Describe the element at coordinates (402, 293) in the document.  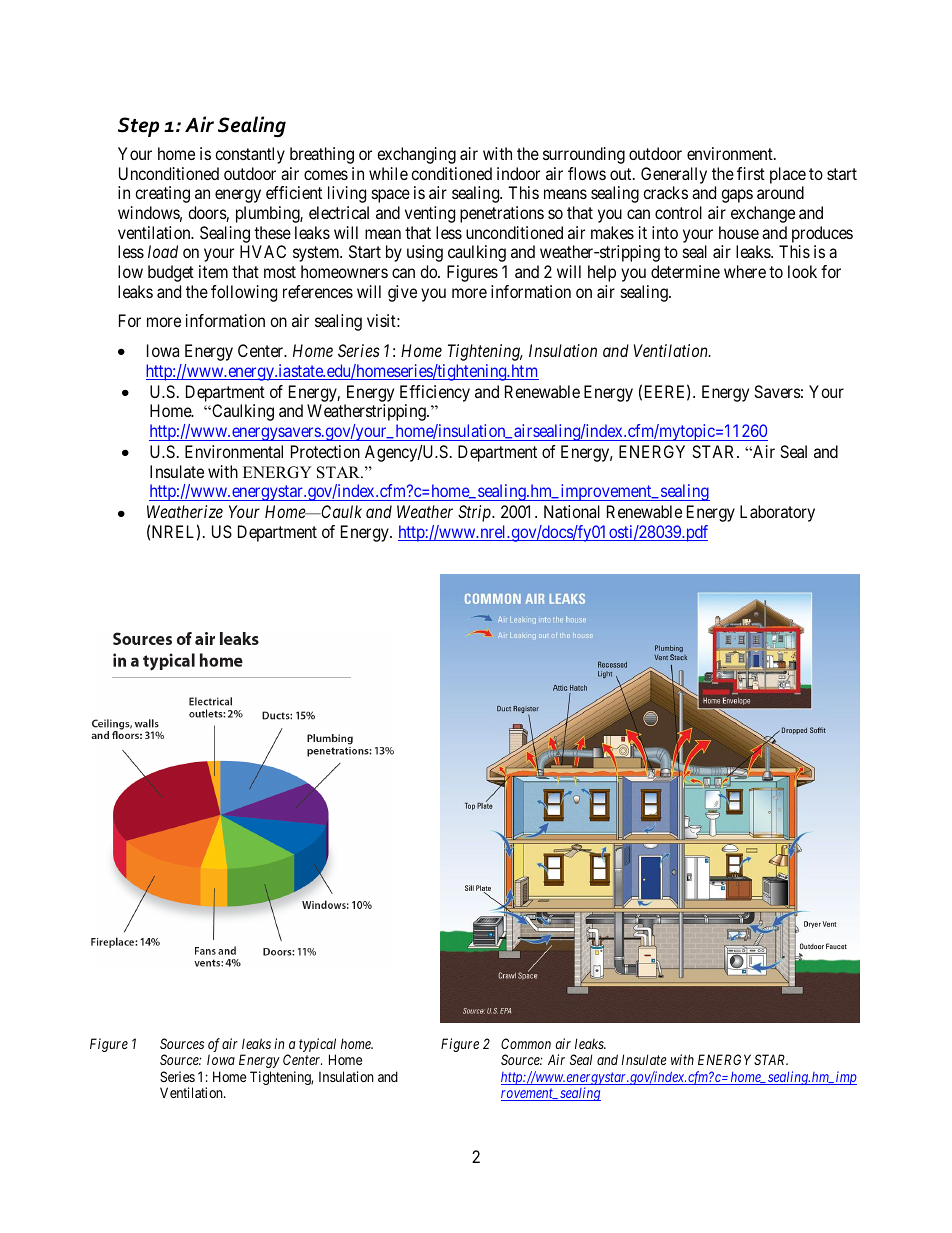
I see `give` at that location.
